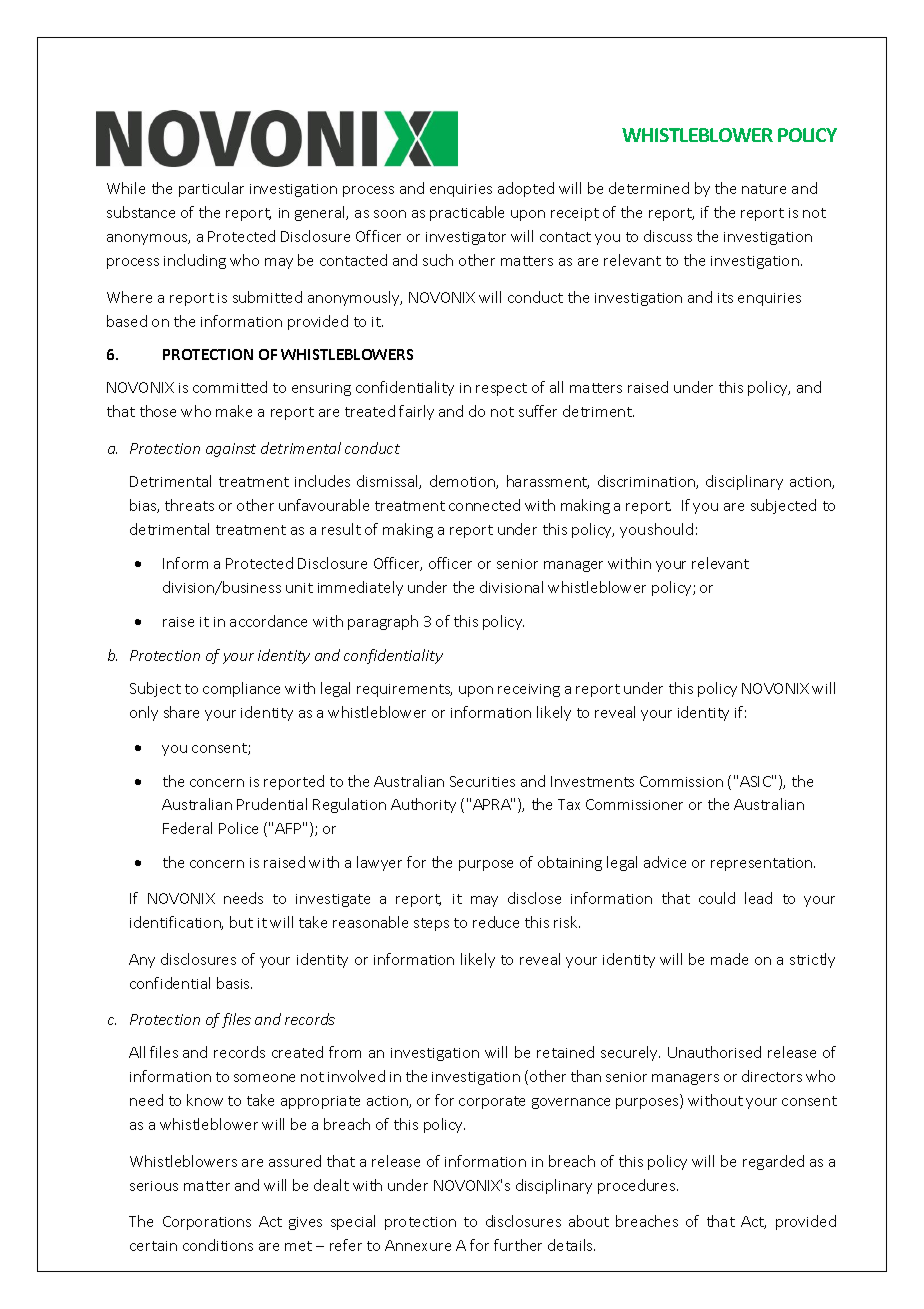 Image resolution: width=924 pixels, height=1309 pixels. I want to click on nature, so click(764, 189).
